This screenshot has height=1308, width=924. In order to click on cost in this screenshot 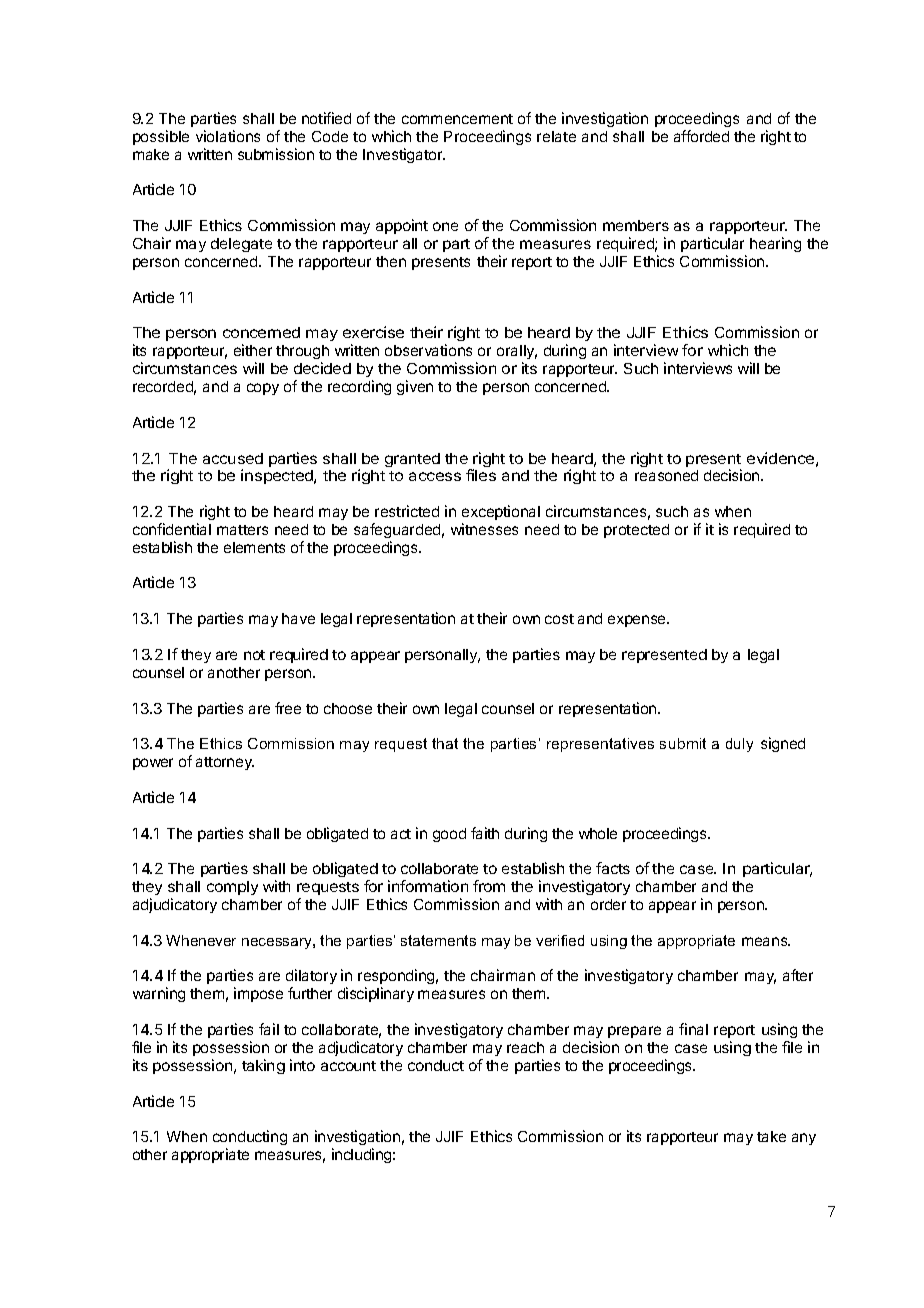, I will do `click(559, 619)`.
